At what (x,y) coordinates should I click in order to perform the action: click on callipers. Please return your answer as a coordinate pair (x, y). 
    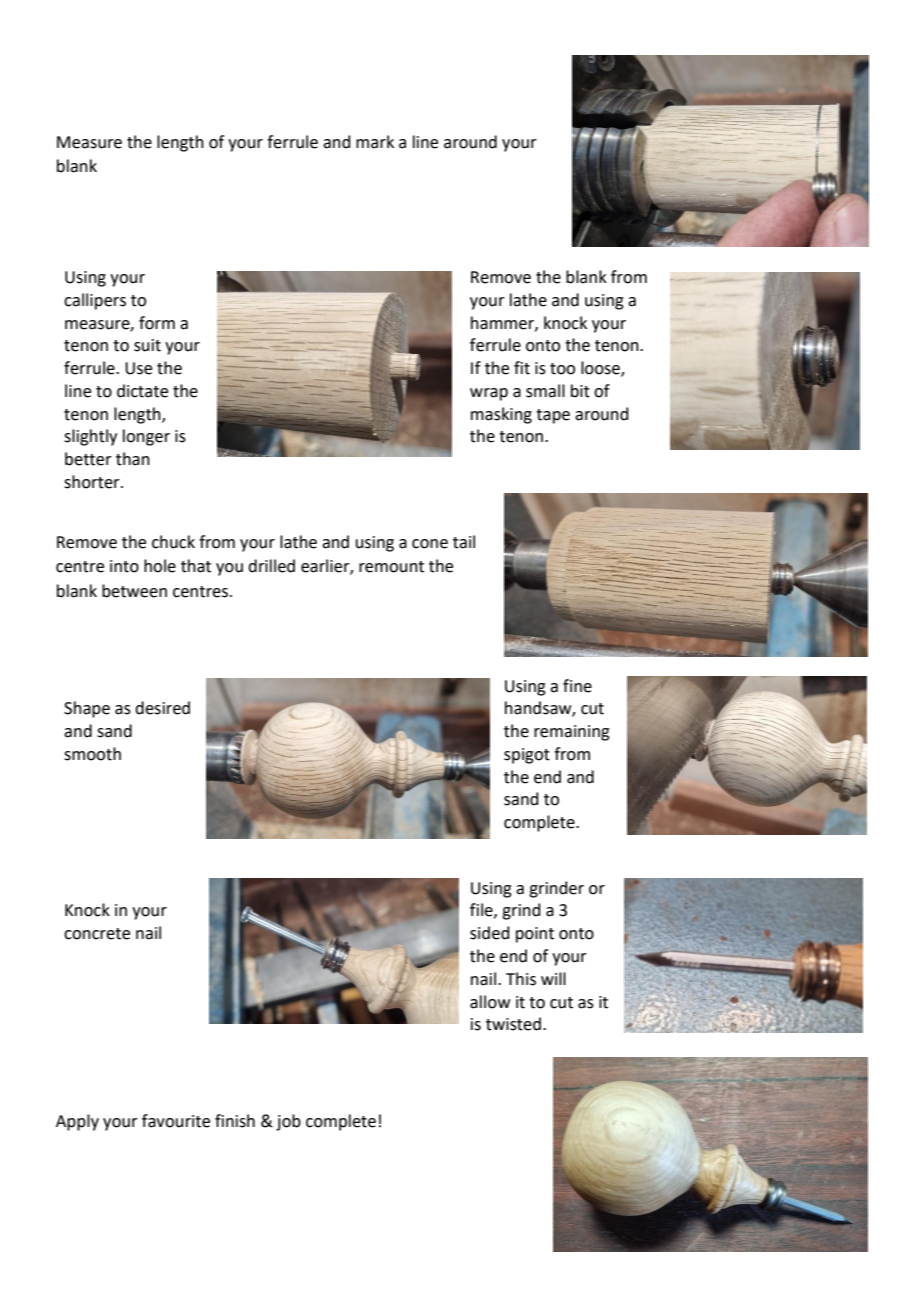
    Looking at the image, I should click on (95, 301).
